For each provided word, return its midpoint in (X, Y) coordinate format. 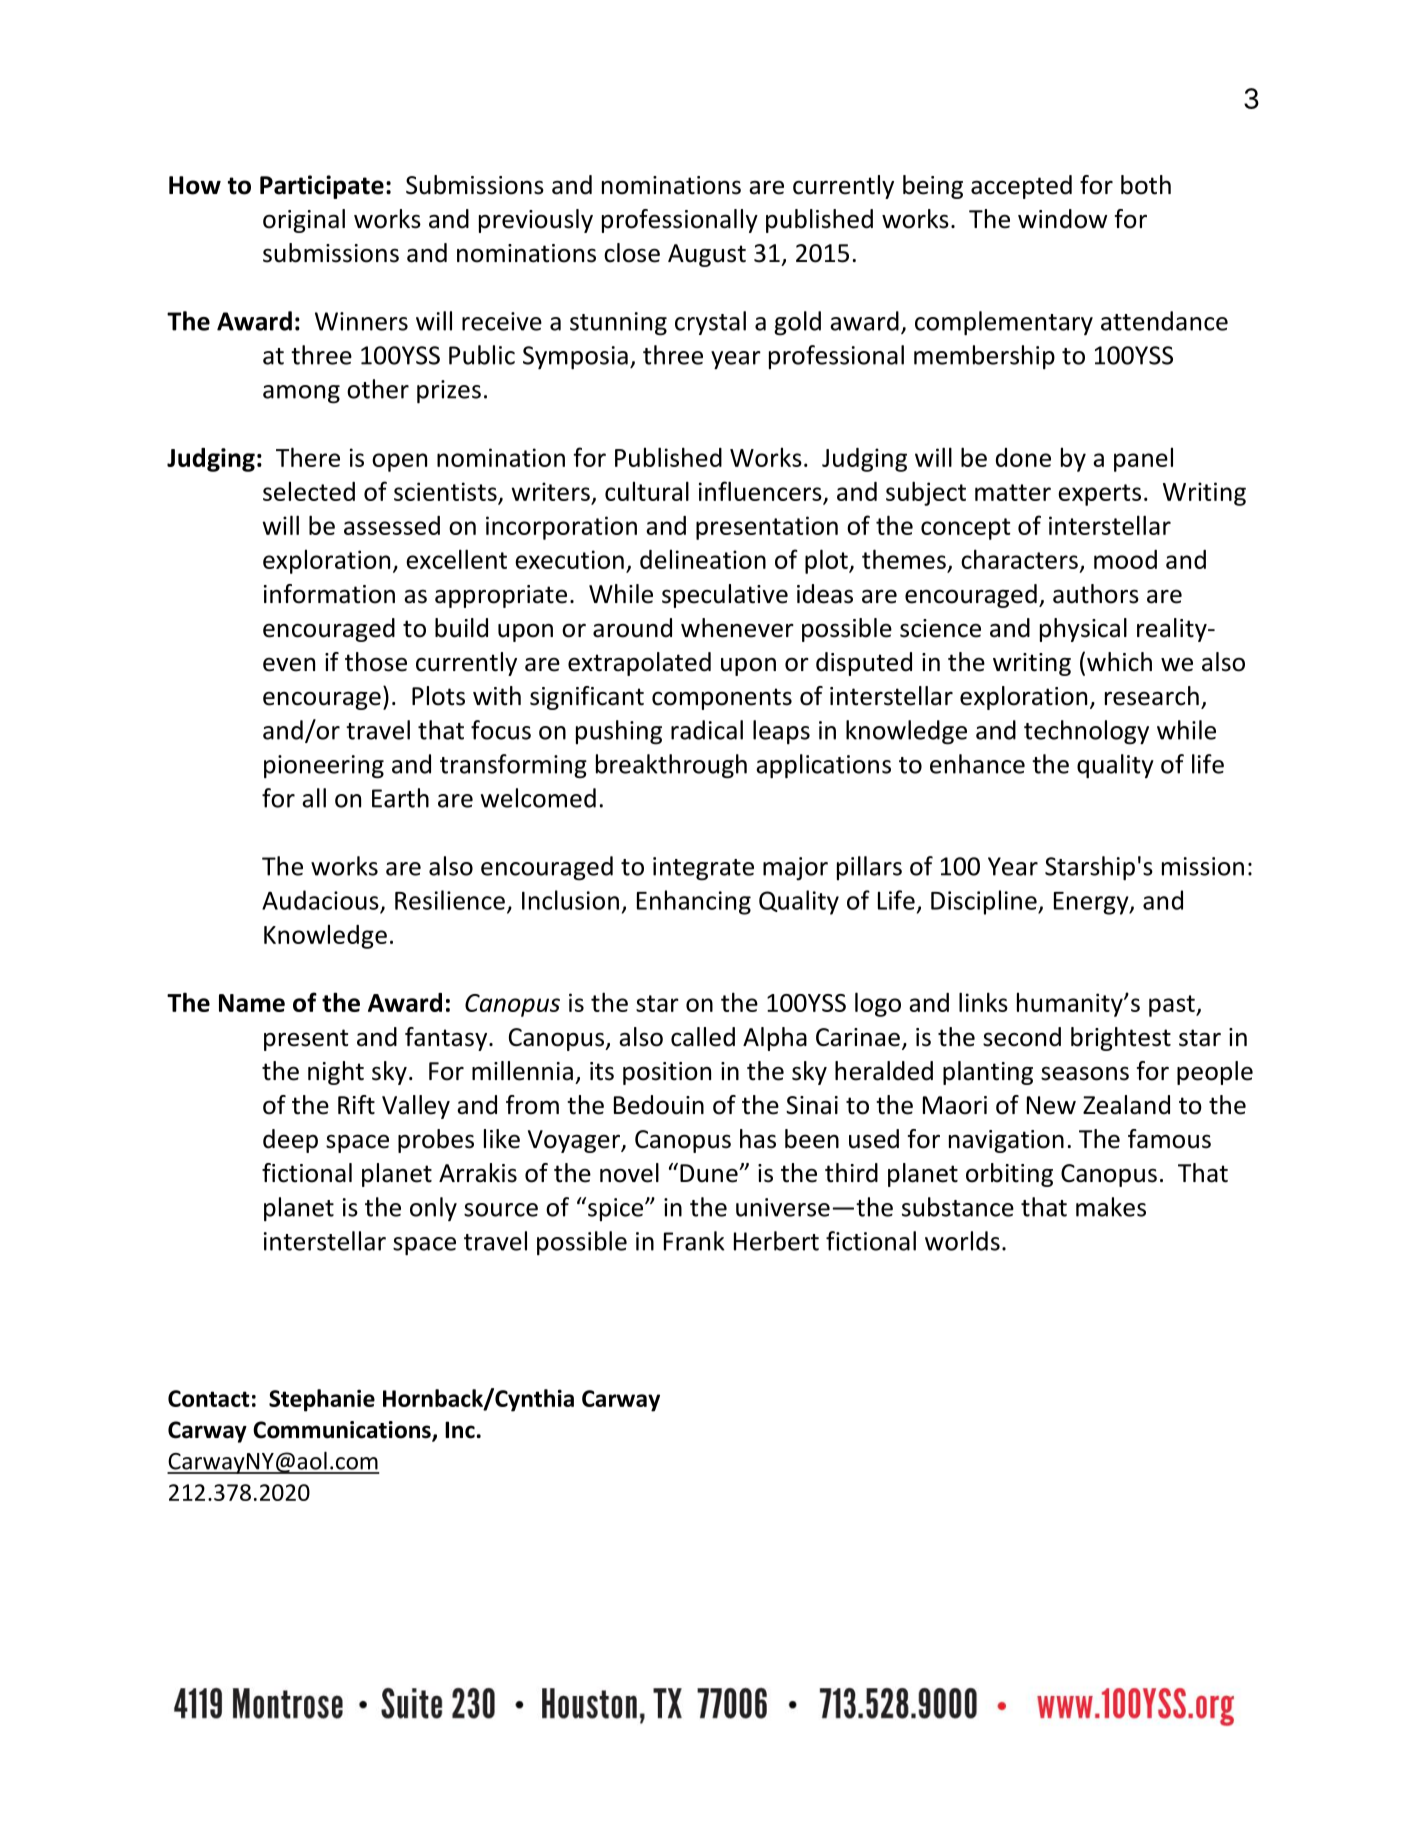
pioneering (324, 767)
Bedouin (659, 1105)
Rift (356, 1105)
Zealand (1126, 1105)
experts (1099, 495)
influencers (760, 491)
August (707, 255)
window (1062, 219)
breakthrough (671, 766)
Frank (694, 1241)
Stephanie (322, 1400)
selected (309, 491)
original (304, 221)
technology (1086, 732)
